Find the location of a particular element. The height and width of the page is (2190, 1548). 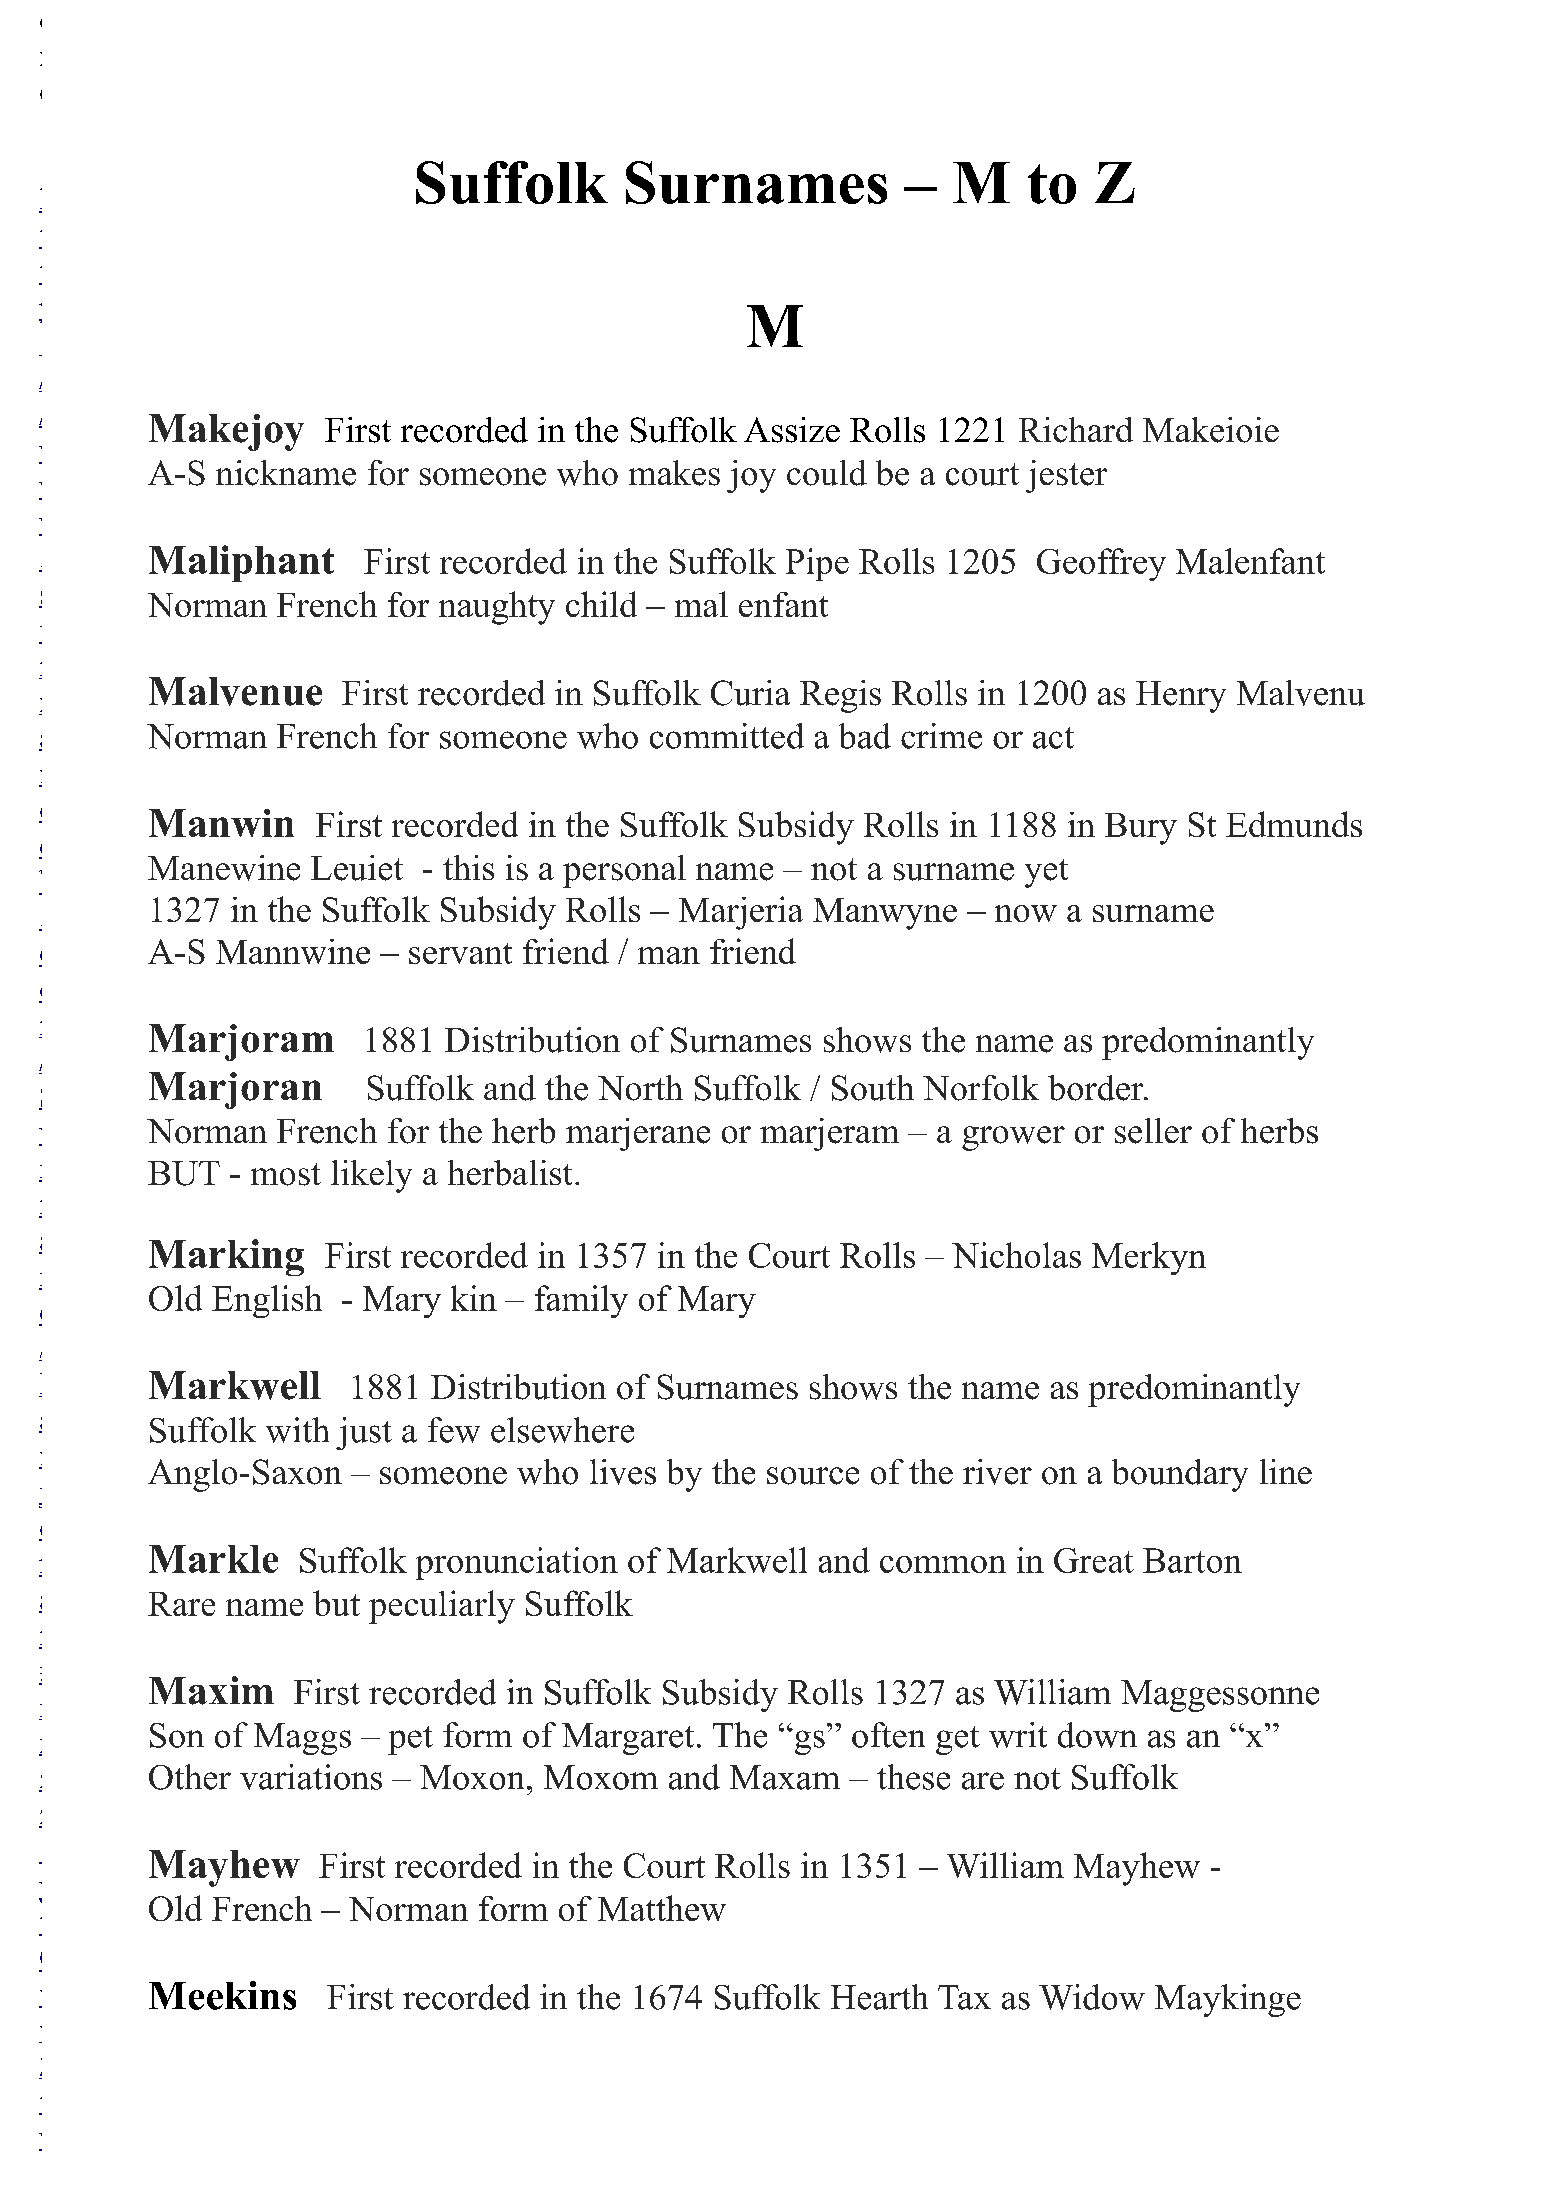

naughty is located at coordinates (497, 608).
